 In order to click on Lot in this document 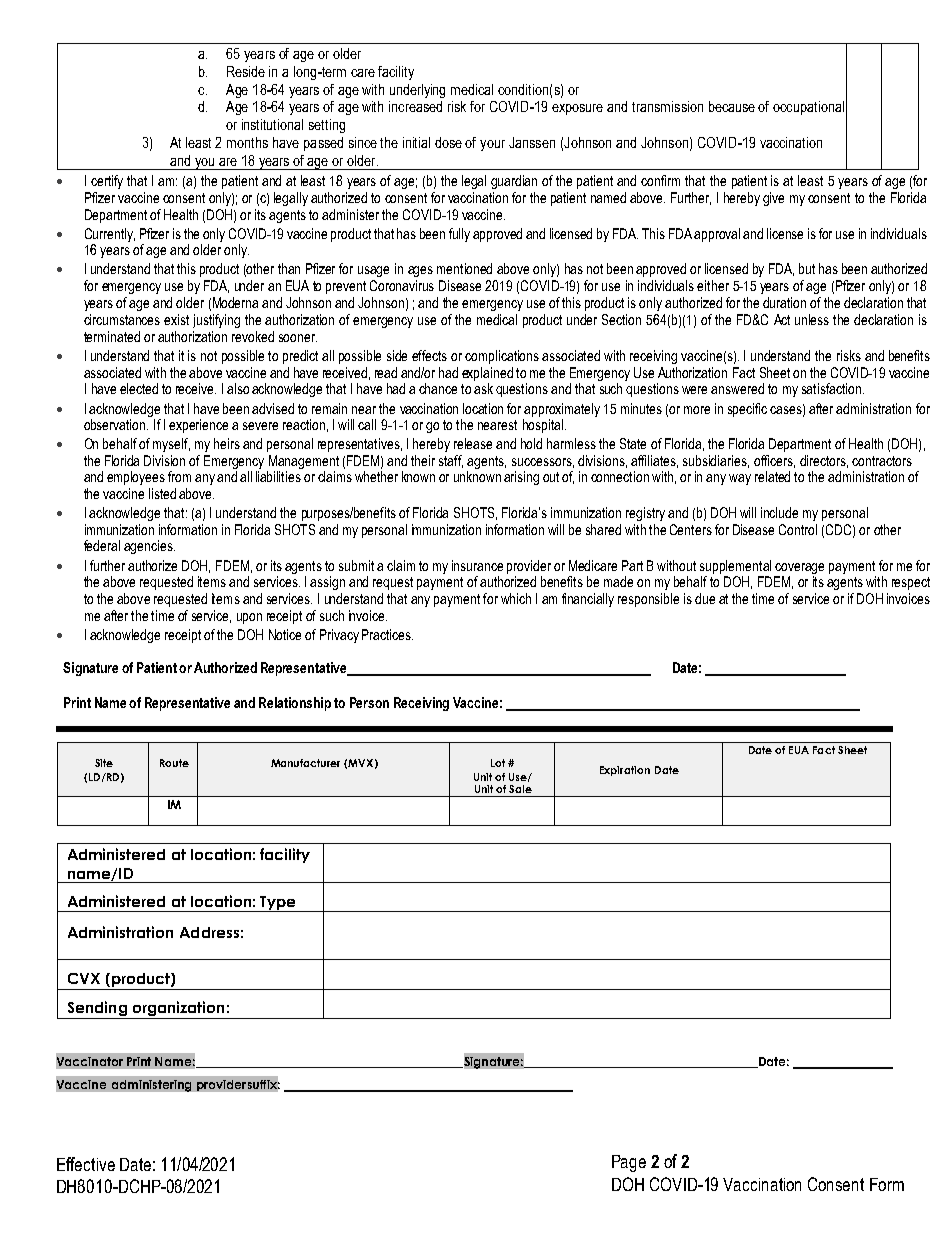, I will do `click(498, 763)`.
